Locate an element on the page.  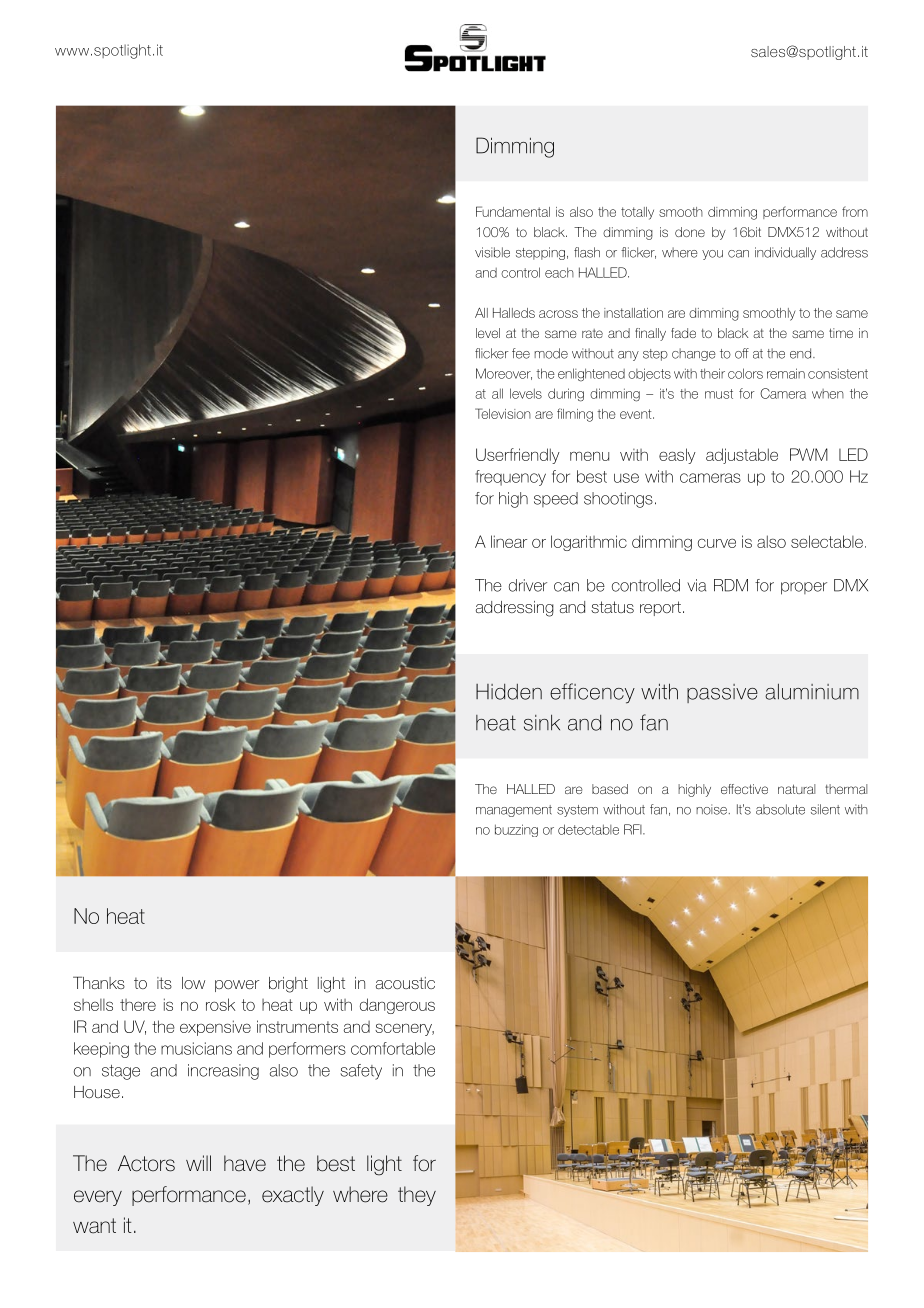
low is located at coordinates (193, 983).
